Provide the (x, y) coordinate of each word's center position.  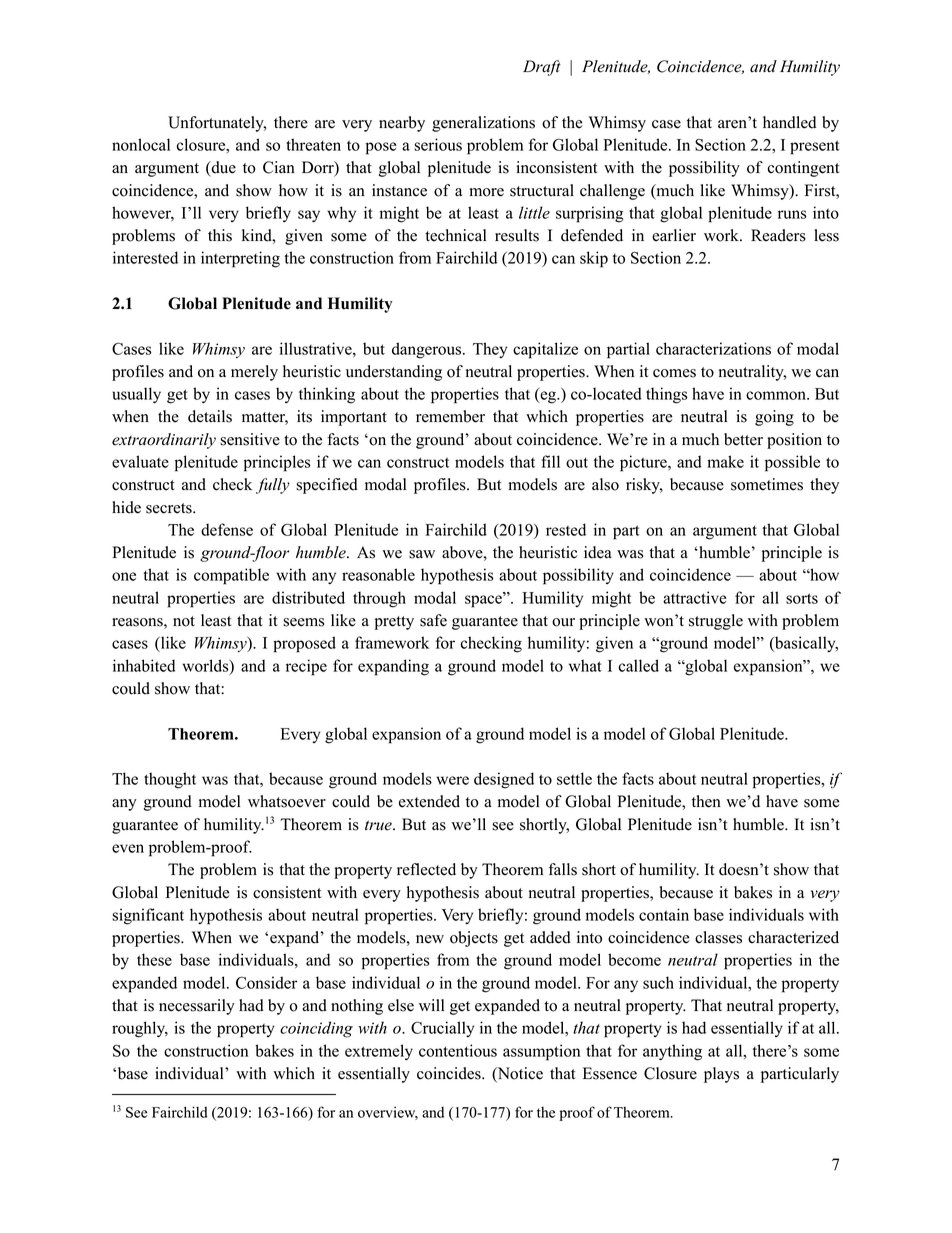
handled (789, 122)
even (128, 848)
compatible (231, 576)
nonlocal (141, 144)
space (484, 600)
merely (254, 373)
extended (429, 801)
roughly (140, 1029)
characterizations (713, 348)
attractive (694, 597)
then (706, 801)
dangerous (428, 350)
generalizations (483, 124)
